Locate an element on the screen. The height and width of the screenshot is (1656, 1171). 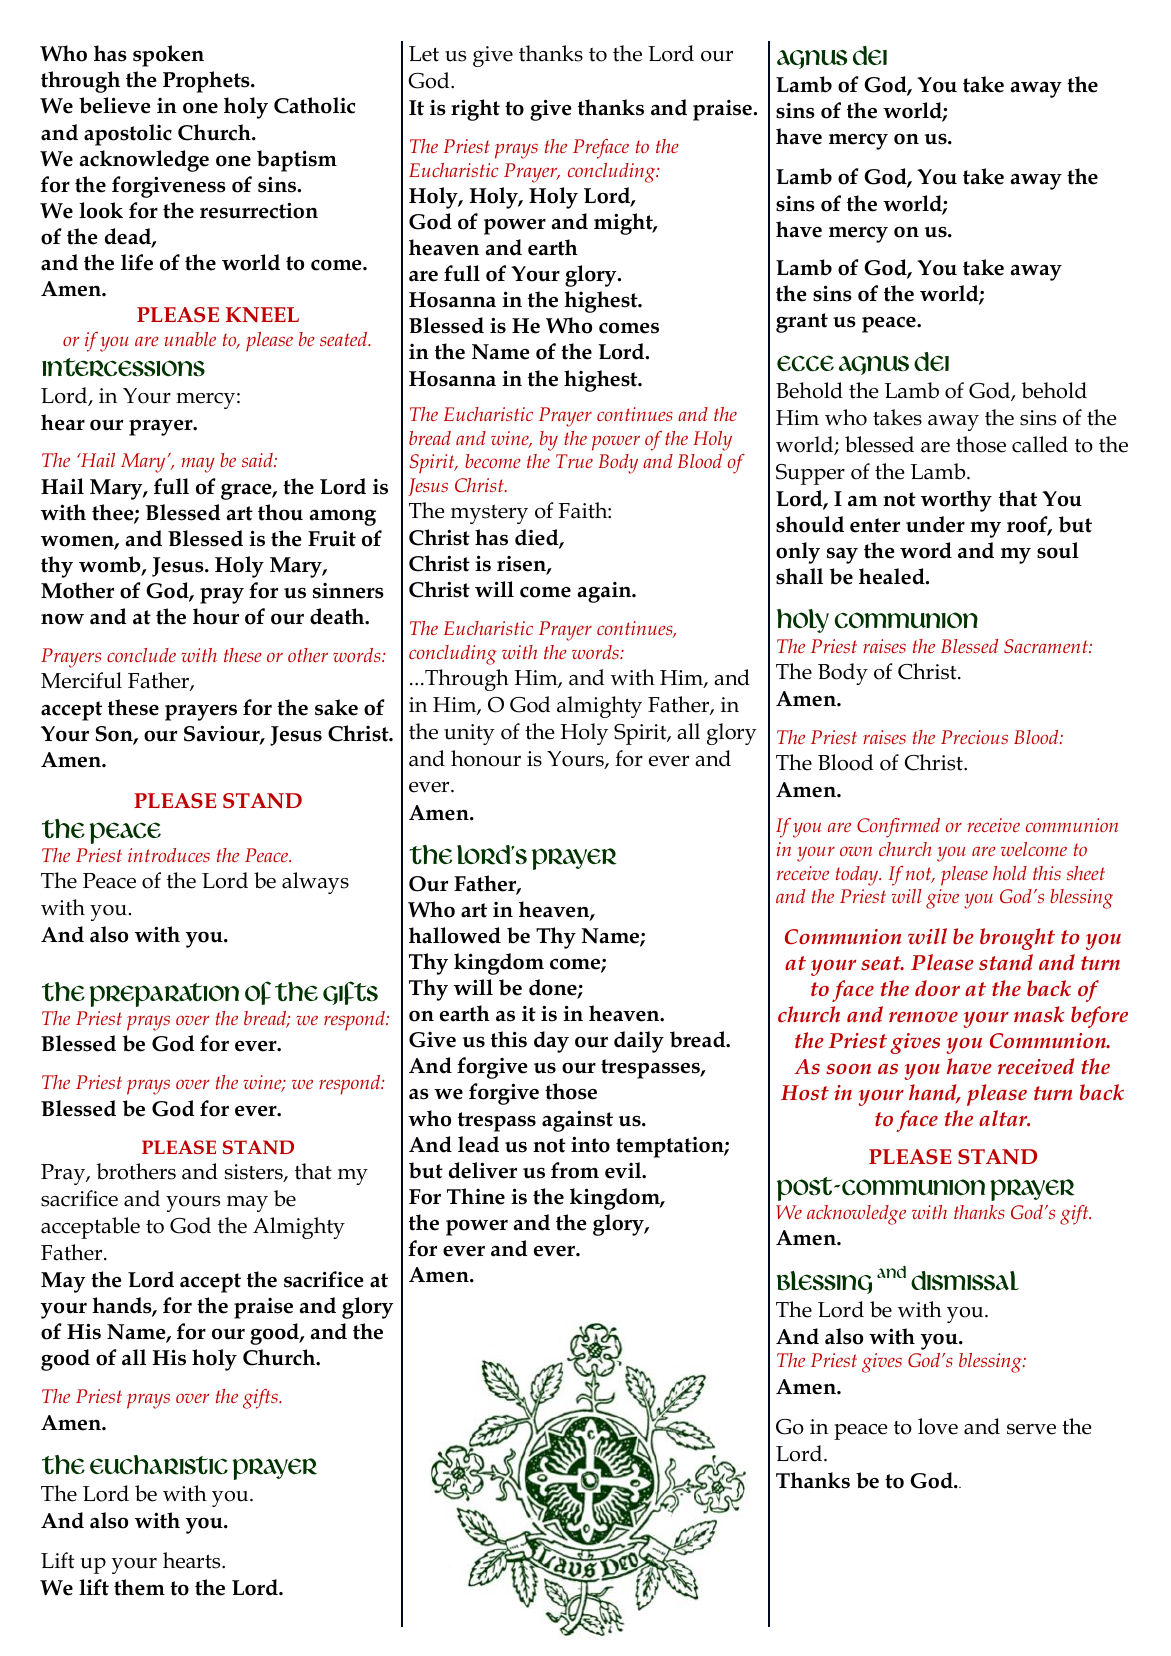
grant is located at coordinates (802, 323).
